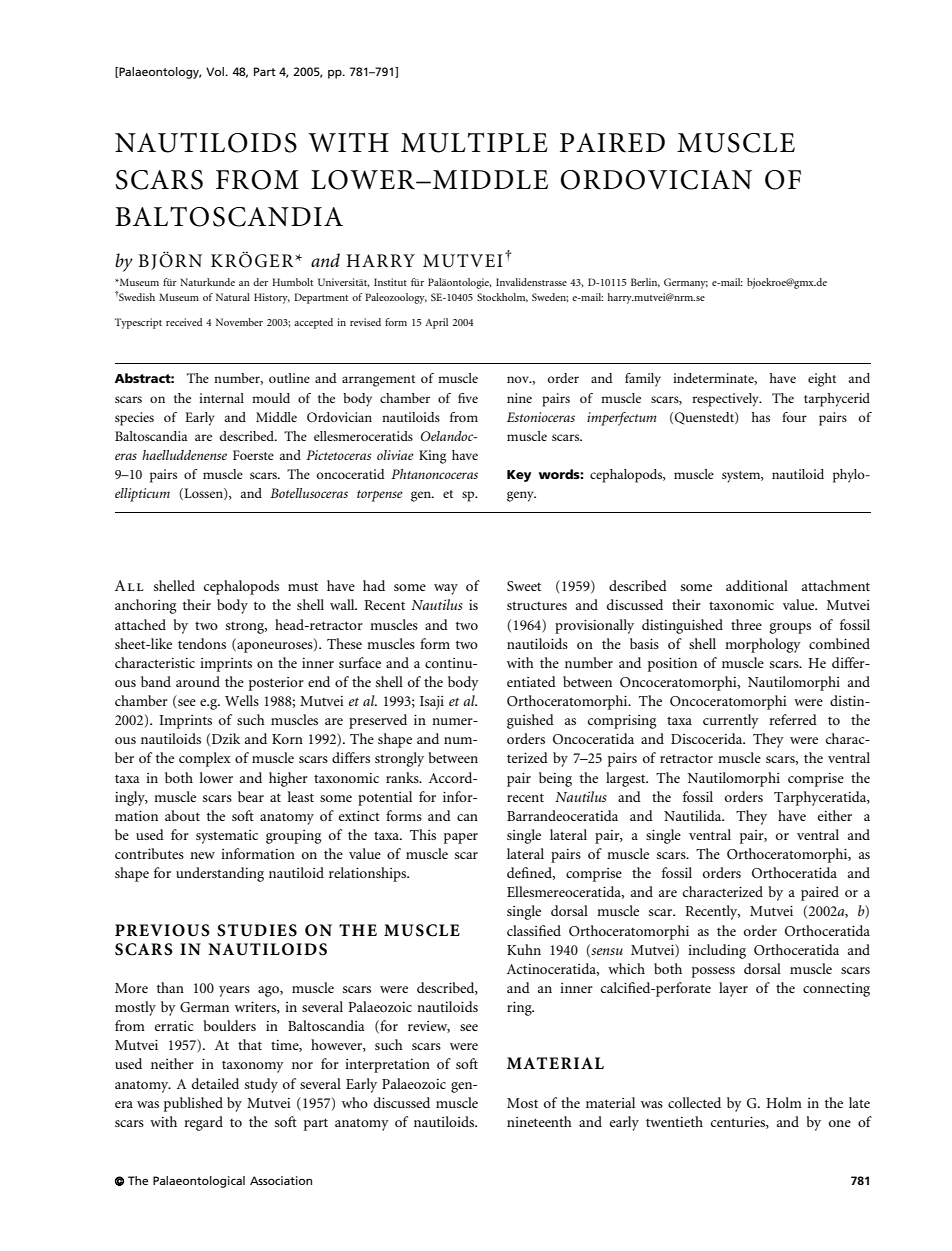  Describe the element at coordinates (202, 643) in the screenshot. I see `tendons` at that location.
